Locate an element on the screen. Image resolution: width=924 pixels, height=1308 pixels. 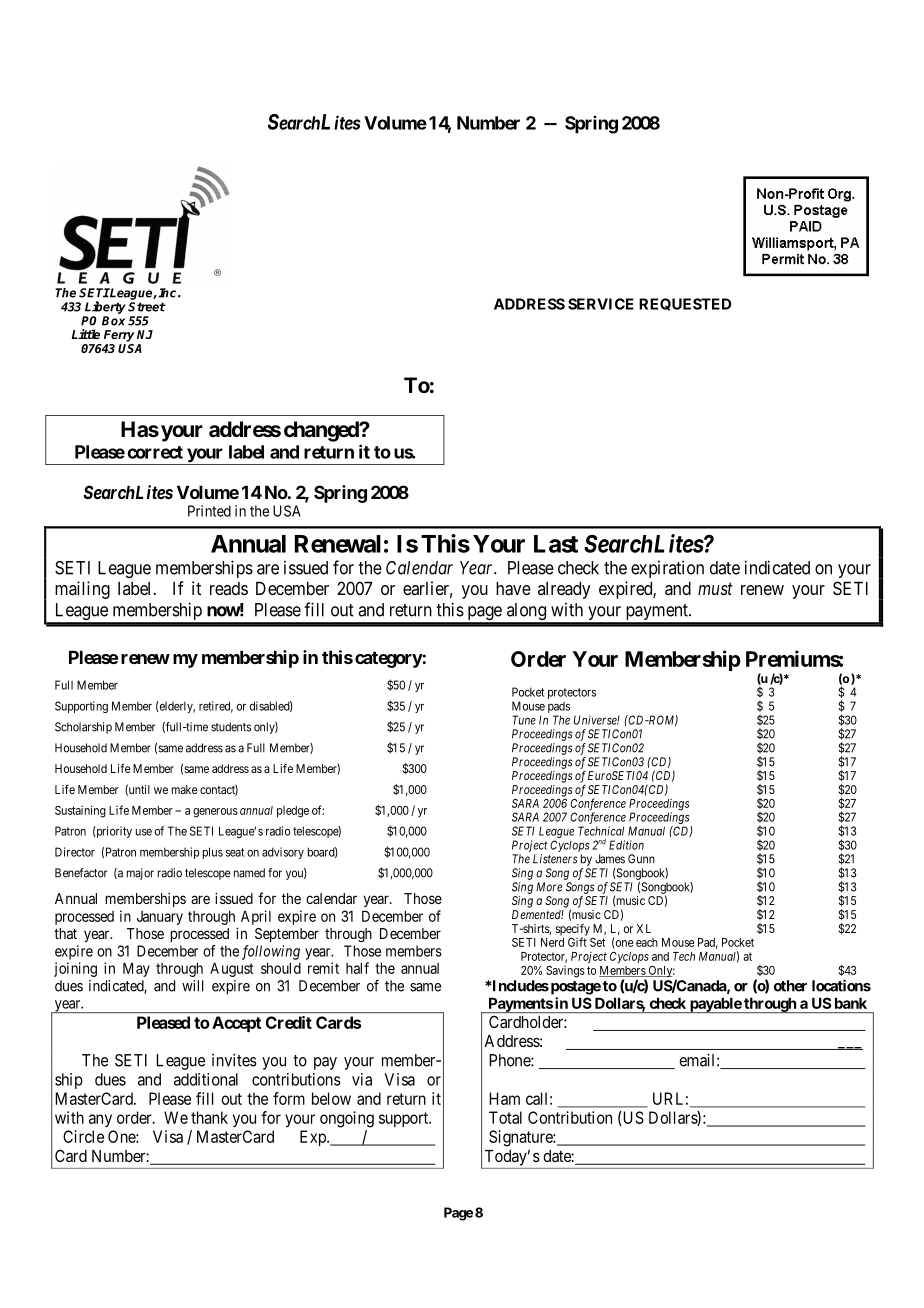
Total is located at coordinates (505, 1117).
